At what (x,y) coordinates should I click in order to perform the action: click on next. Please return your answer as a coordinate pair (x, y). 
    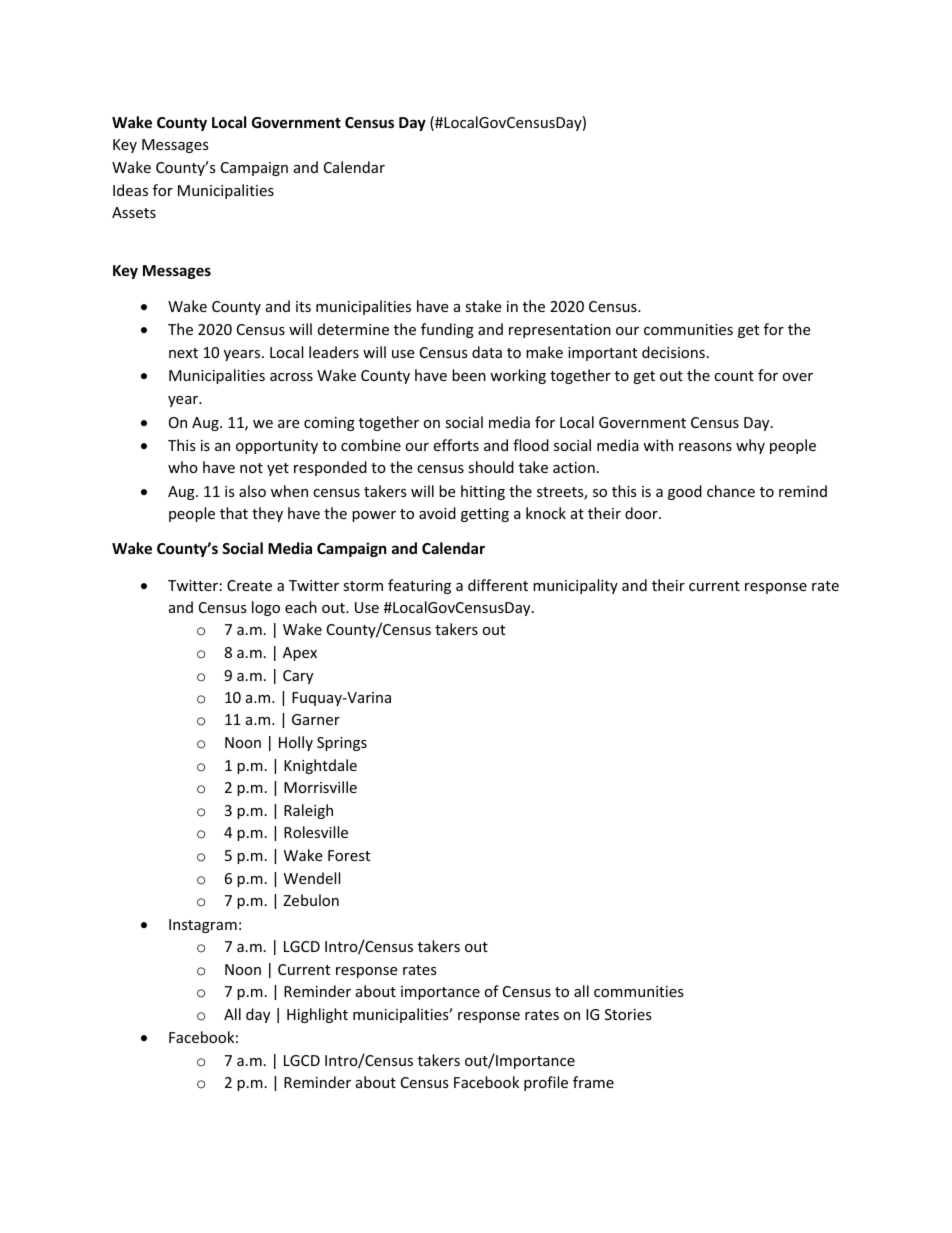
    Looking at the image, I should click on (183, 353).
